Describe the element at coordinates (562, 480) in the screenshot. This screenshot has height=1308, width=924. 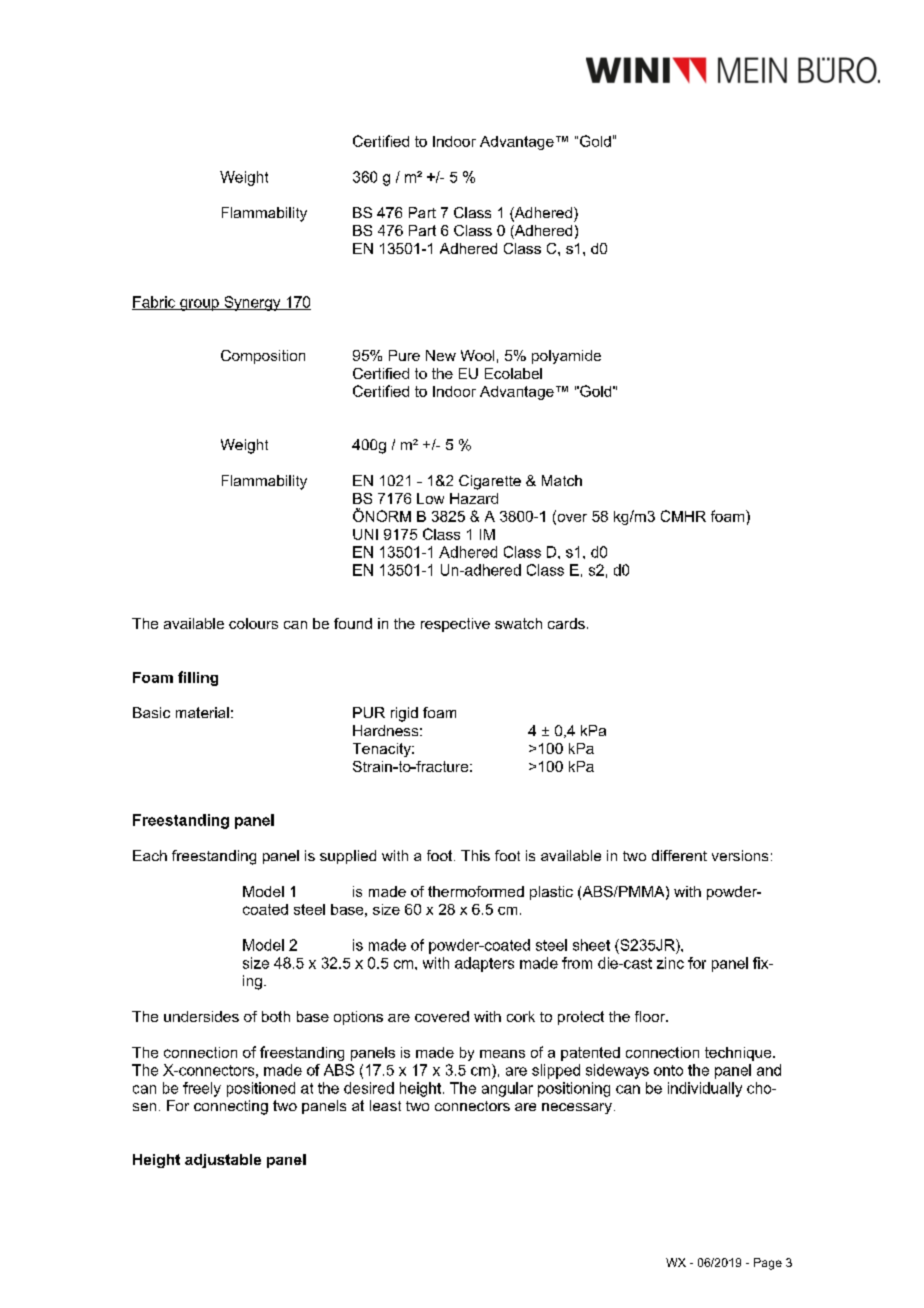
I see `Match` at that location.
